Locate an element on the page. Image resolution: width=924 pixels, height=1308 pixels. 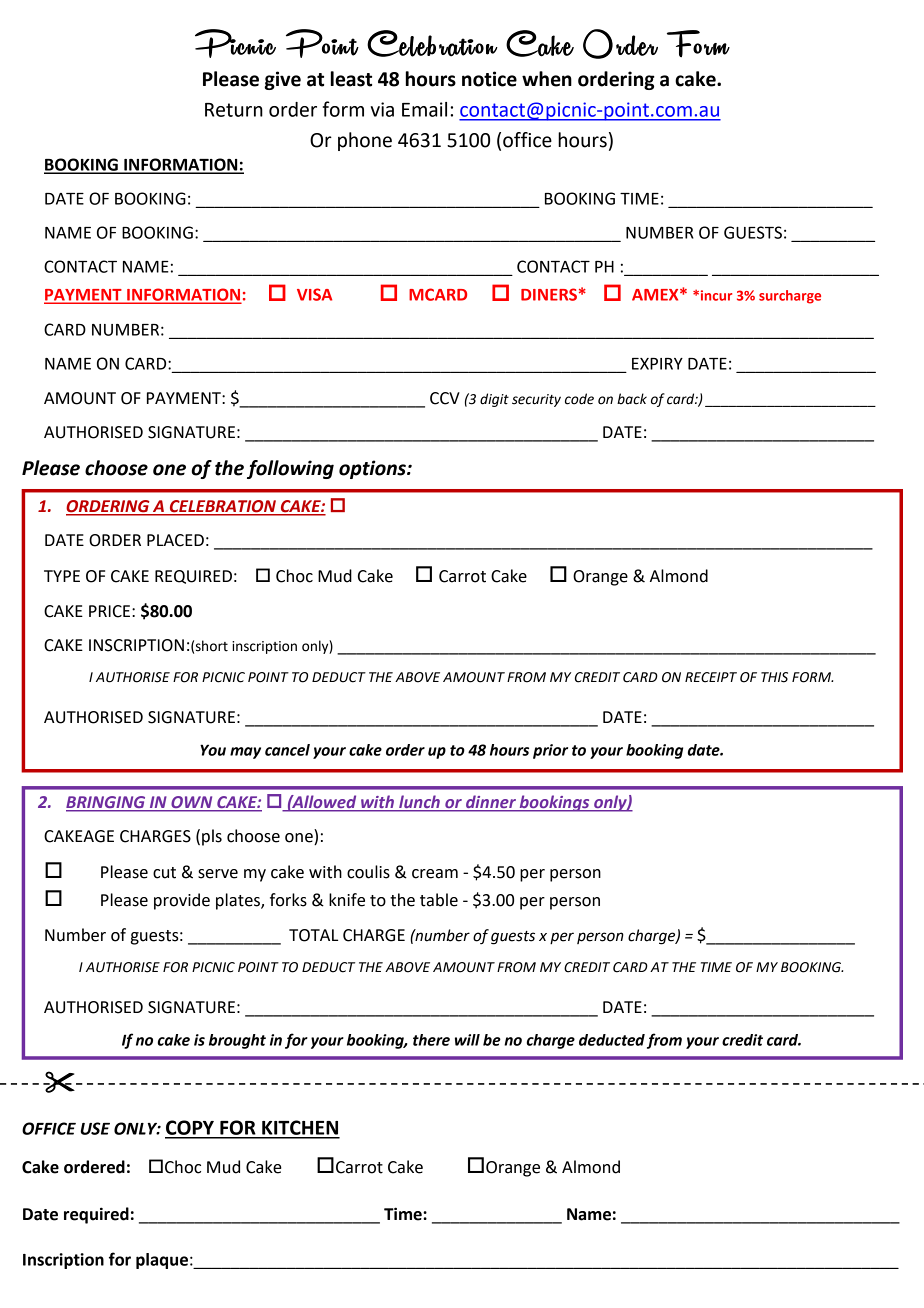
there is located at coordinates (431, 1040).
